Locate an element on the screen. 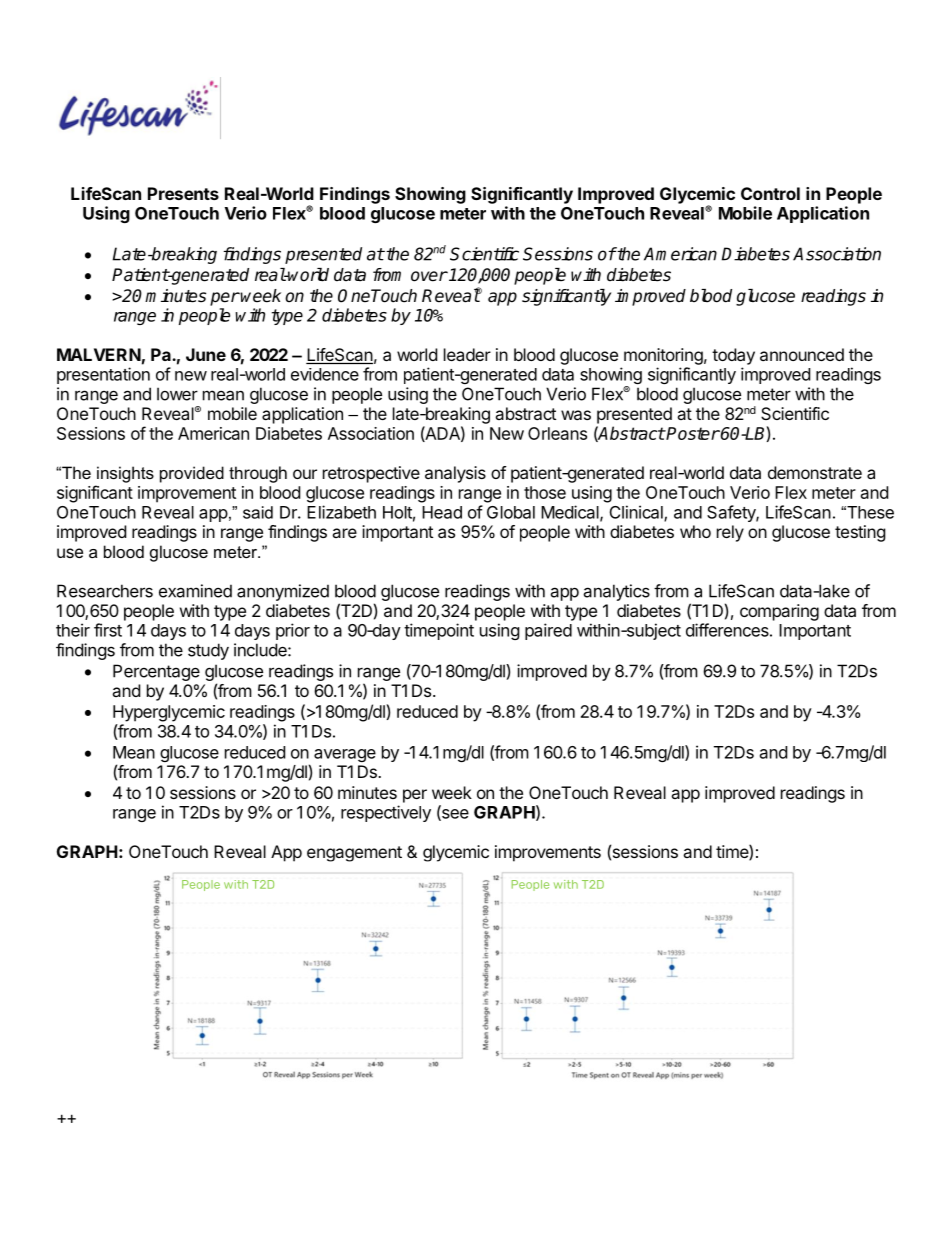 This screenshot has height=1233, width=952. over is located at coordinates (429, 276).
